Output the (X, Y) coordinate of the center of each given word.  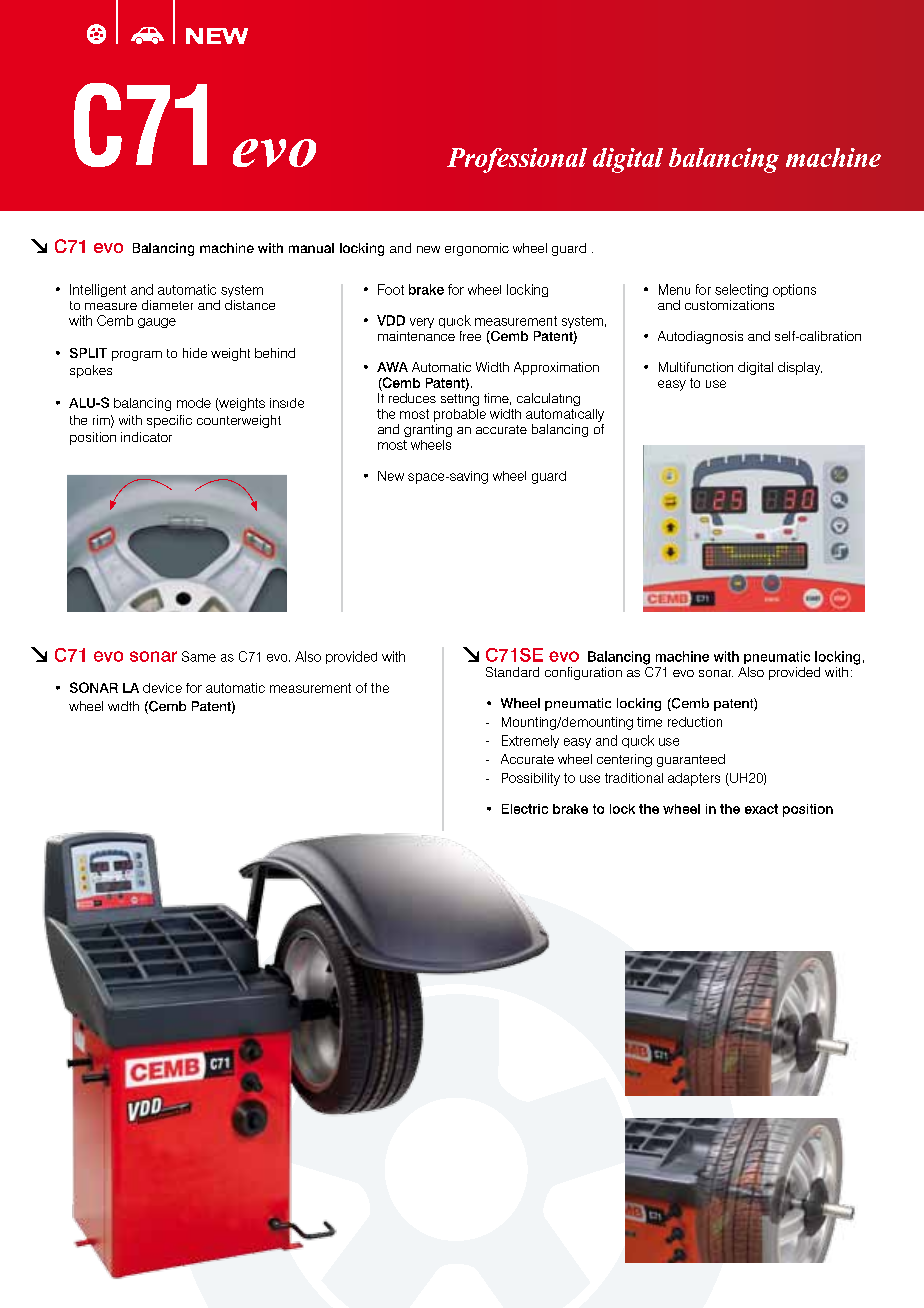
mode (194, 403)
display (800, 368)
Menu (674, 289)
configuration (583, 673)
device (162, 688)
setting (460, 398)
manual (311, 248)
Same (199, 656)
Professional (517, 160)
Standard (512, 672)
